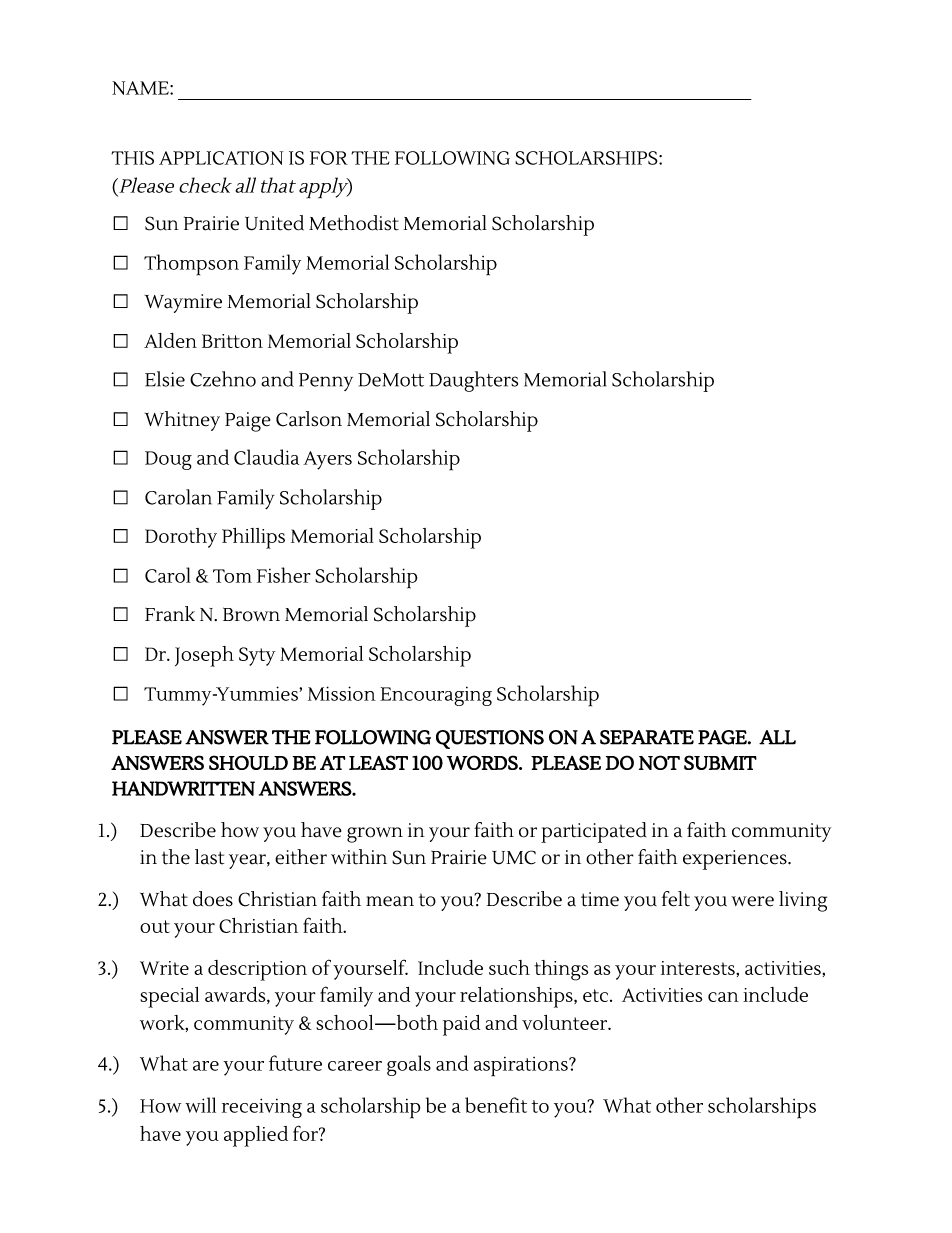 This screenshot has width=952, height=1233. What do you see at coordinates (204, 656) in the screenshot?
I see `Joseph` at bounding box center [204, 656].
